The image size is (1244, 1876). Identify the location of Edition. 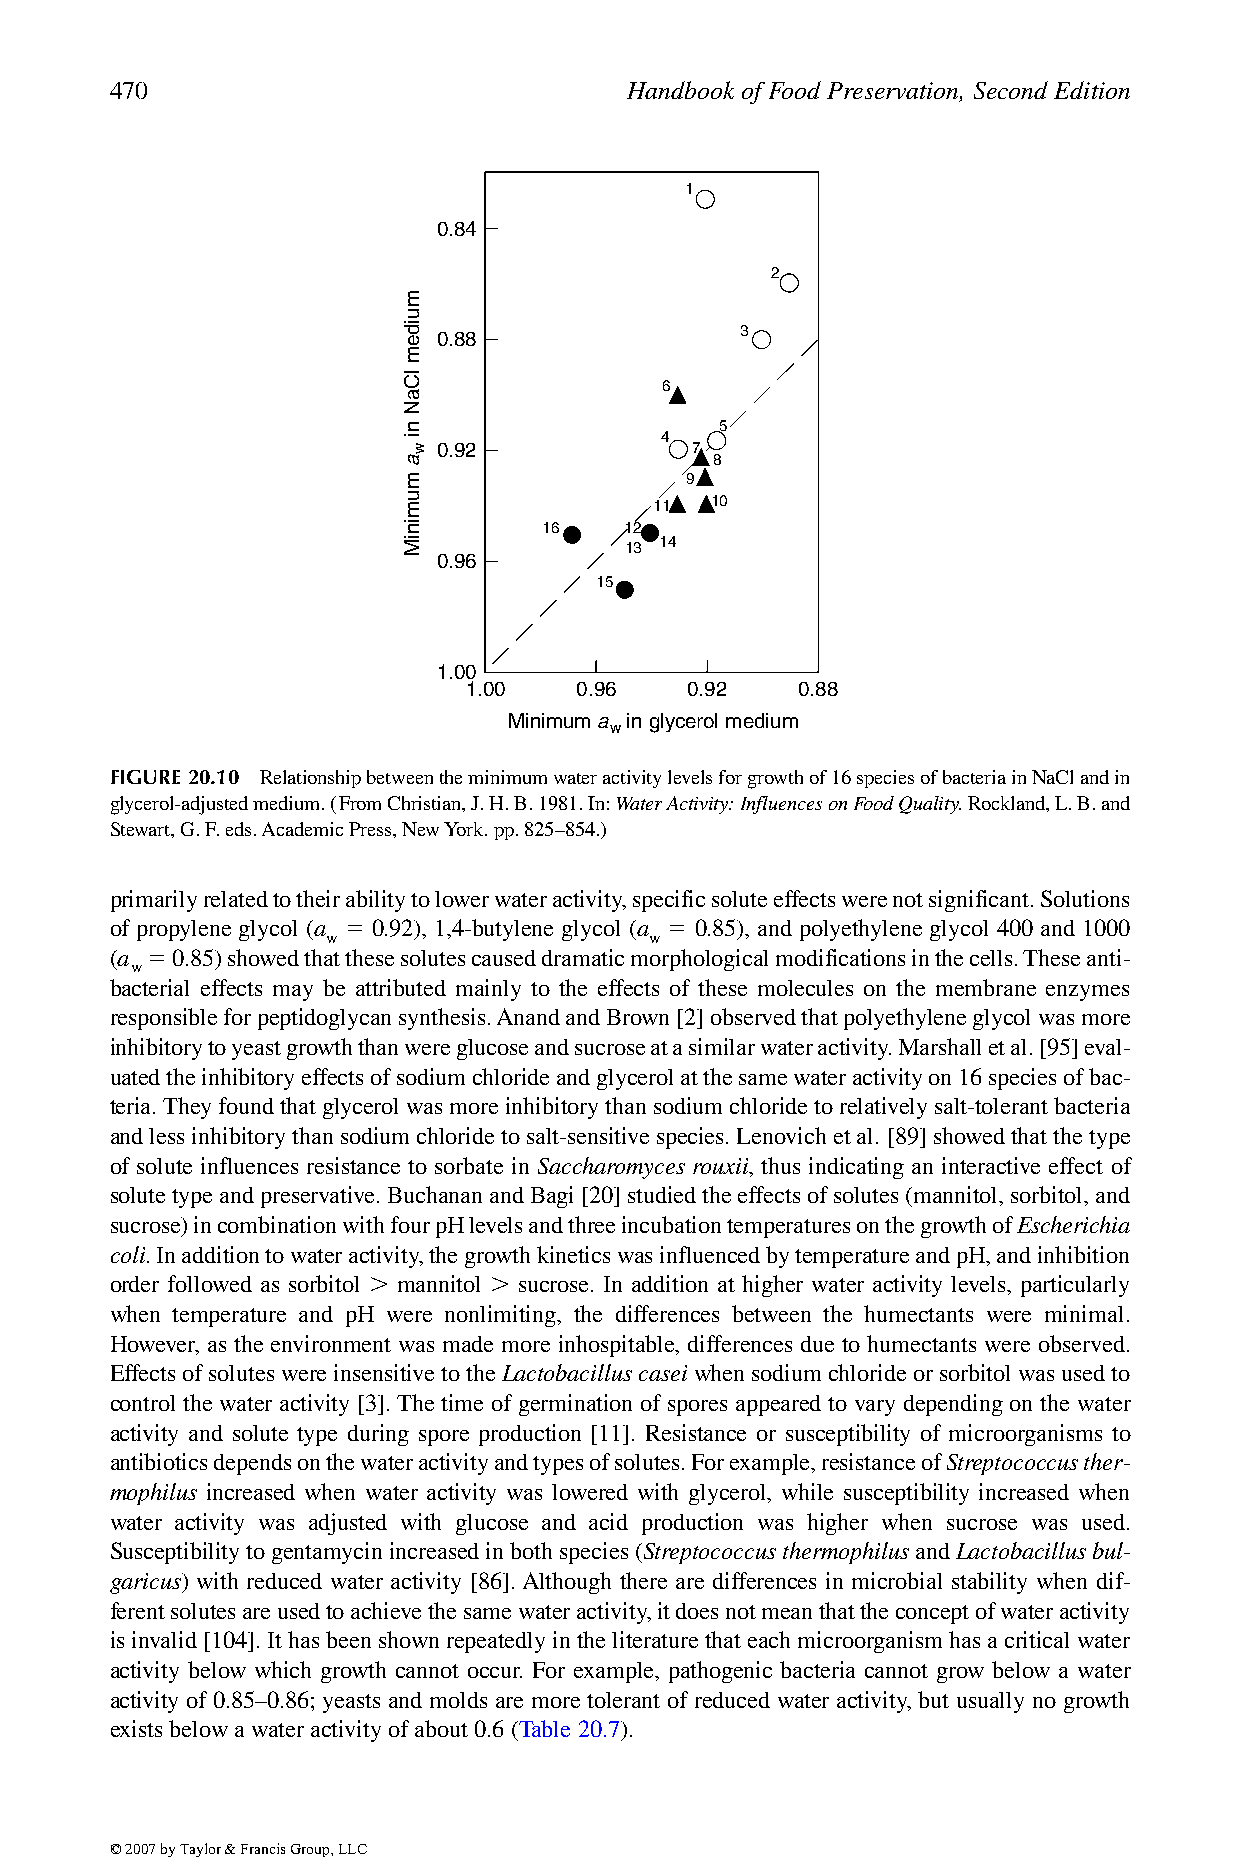
(1092, 90).
